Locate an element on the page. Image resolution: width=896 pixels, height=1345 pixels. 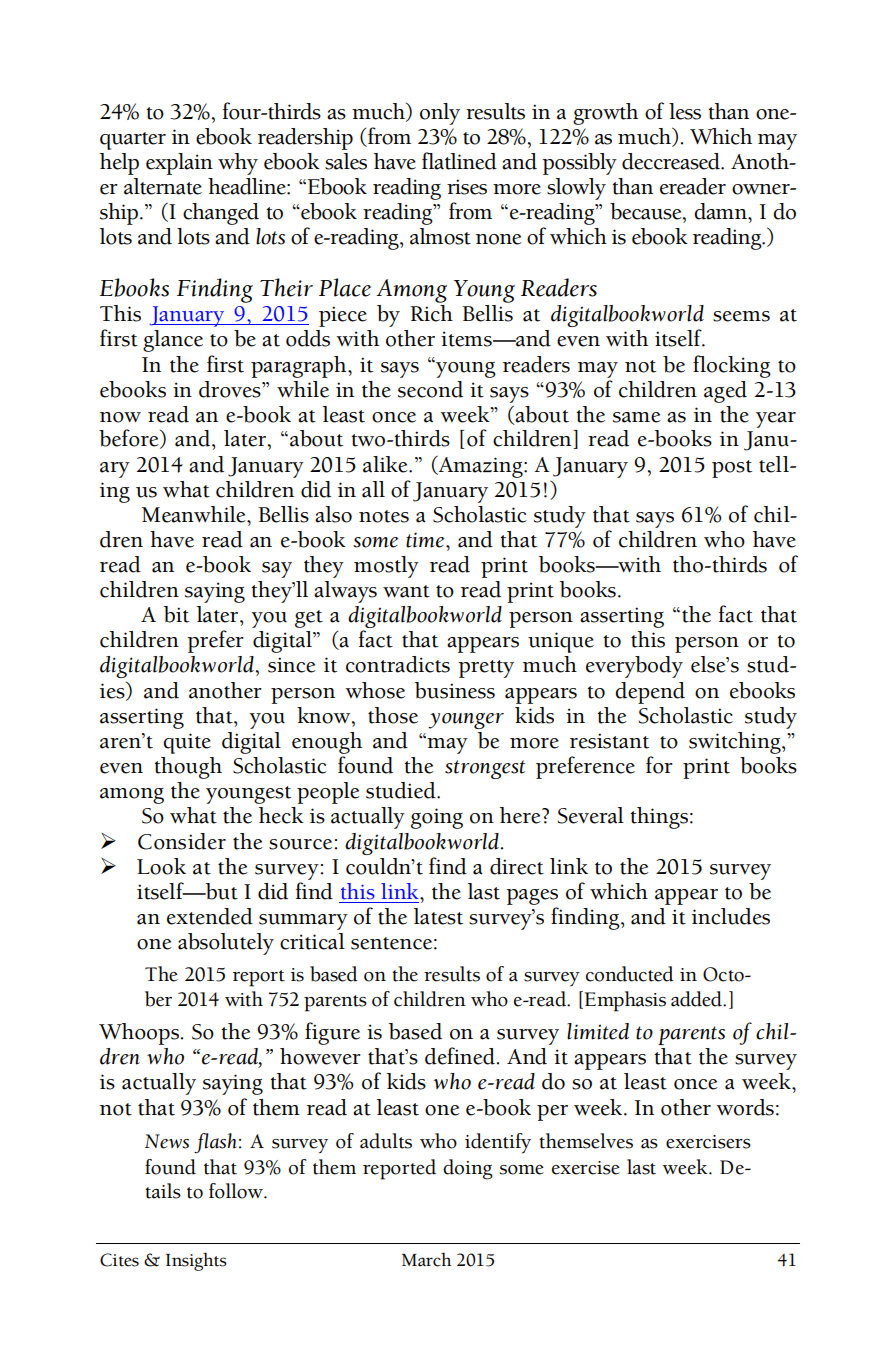
absolutely is located at coordinates (226, 944).
